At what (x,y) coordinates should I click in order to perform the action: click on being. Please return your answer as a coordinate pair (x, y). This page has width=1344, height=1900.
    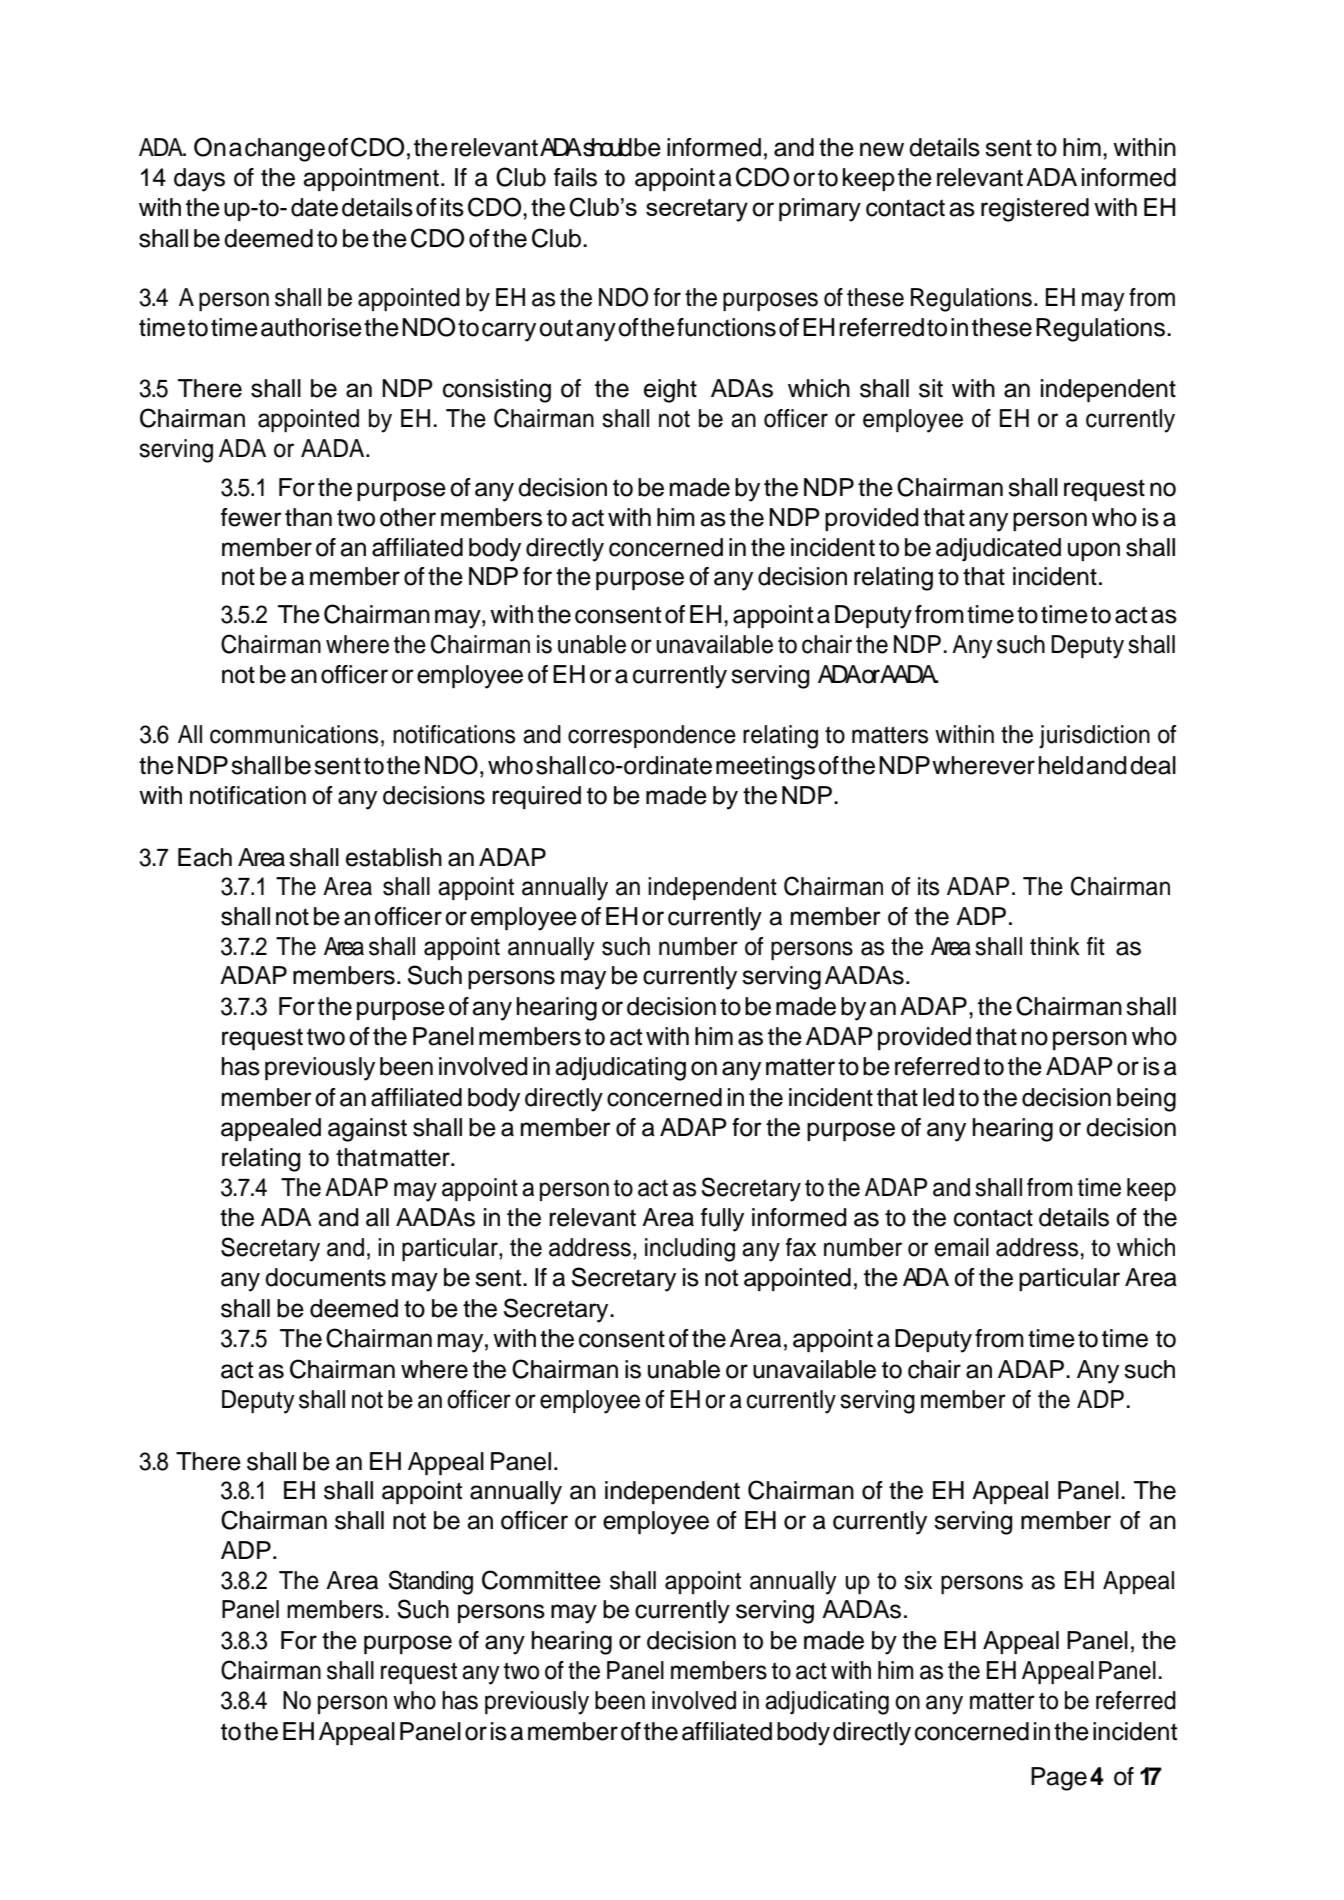
    Looking at the image, I should click on (1146, 1100).
